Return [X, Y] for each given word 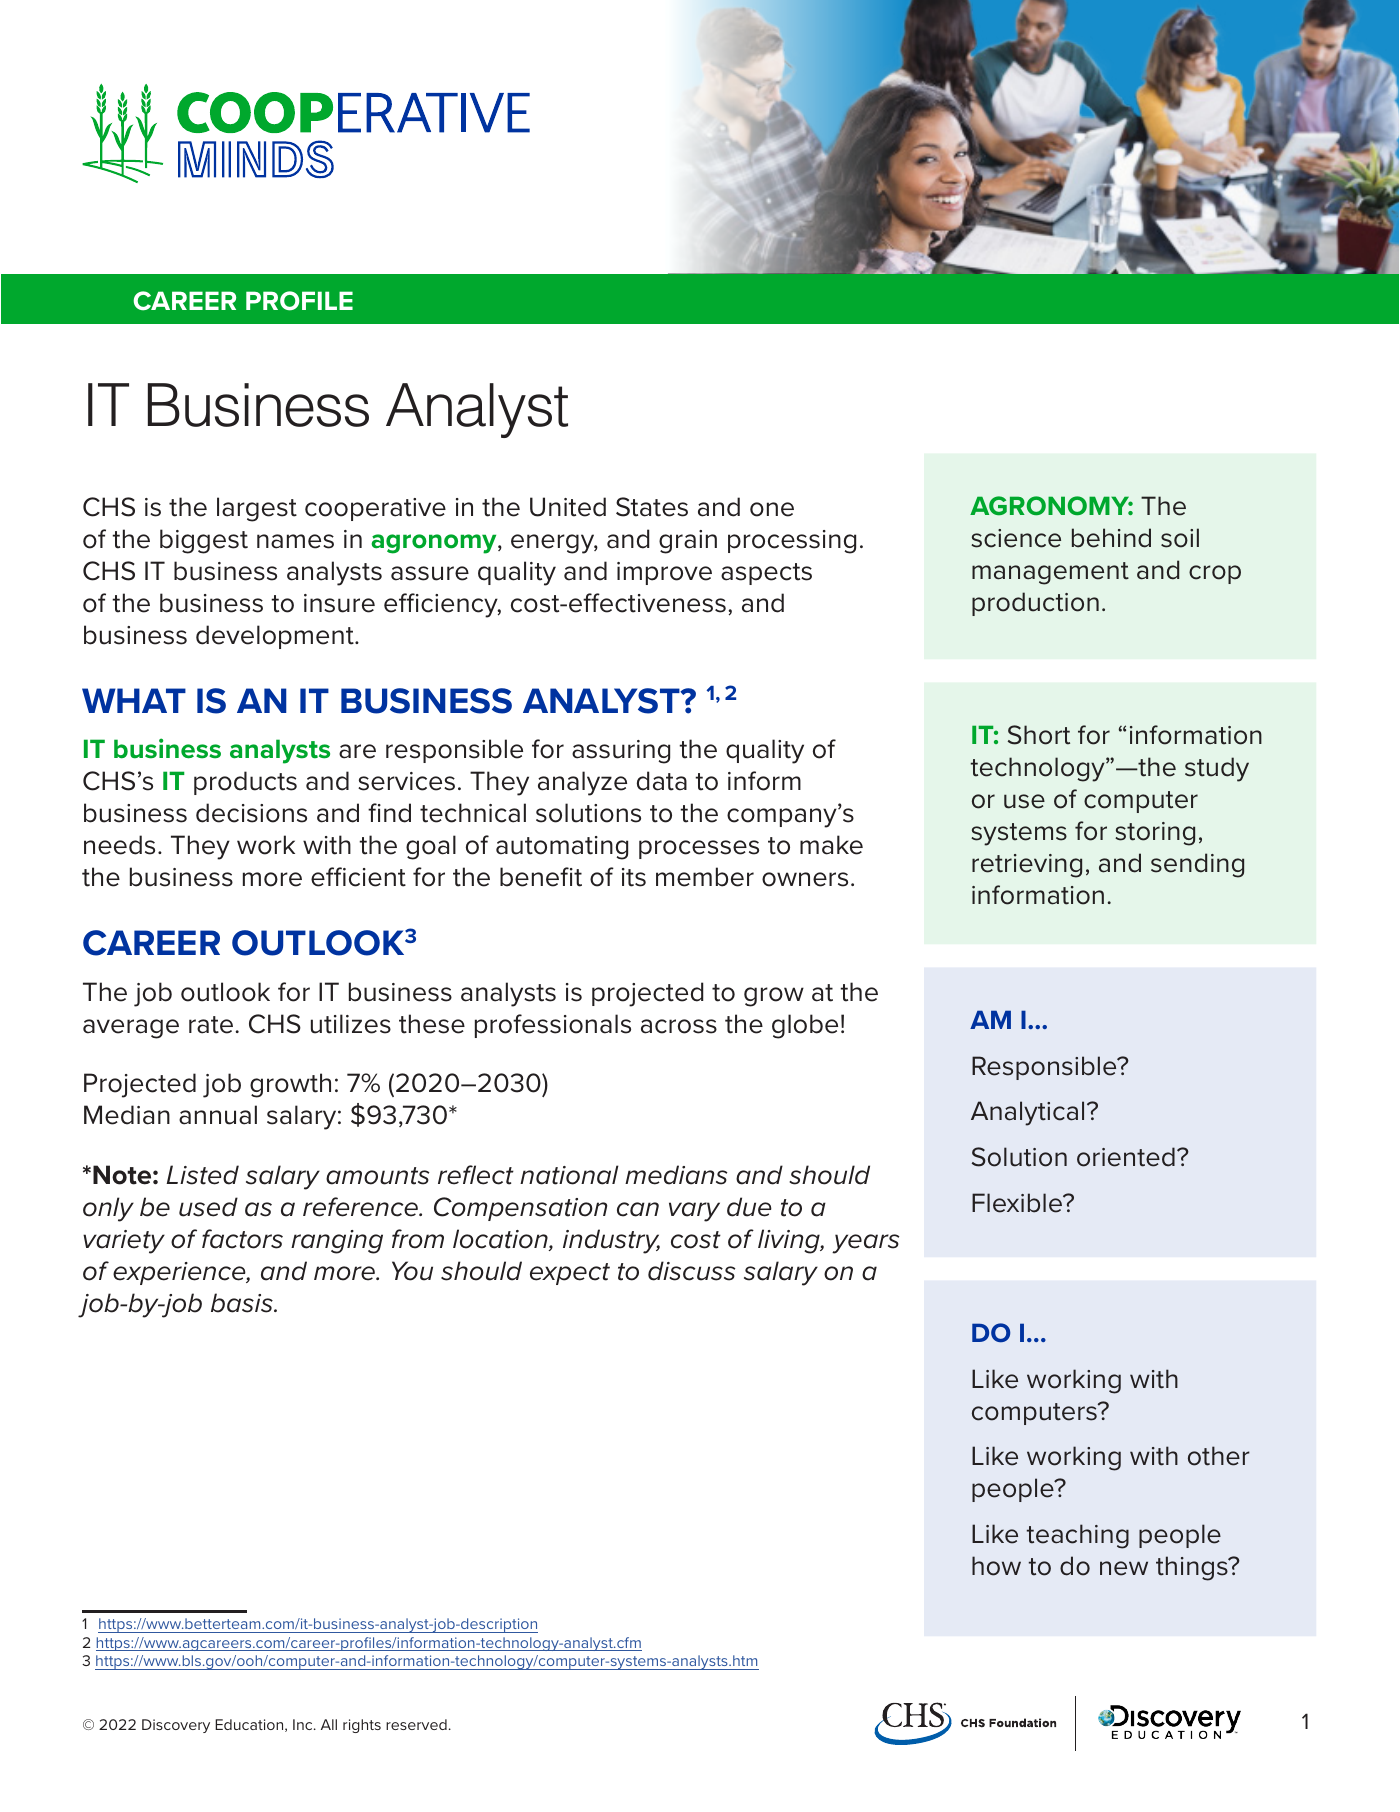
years [865, 1244]
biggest [204, 541]
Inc [304, 1724]
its [634, 877]
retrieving [1027, 866]
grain [688, 542]
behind [1111, 538]
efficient [358, 877]
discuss [691, 1271]
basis [243, 1303]
